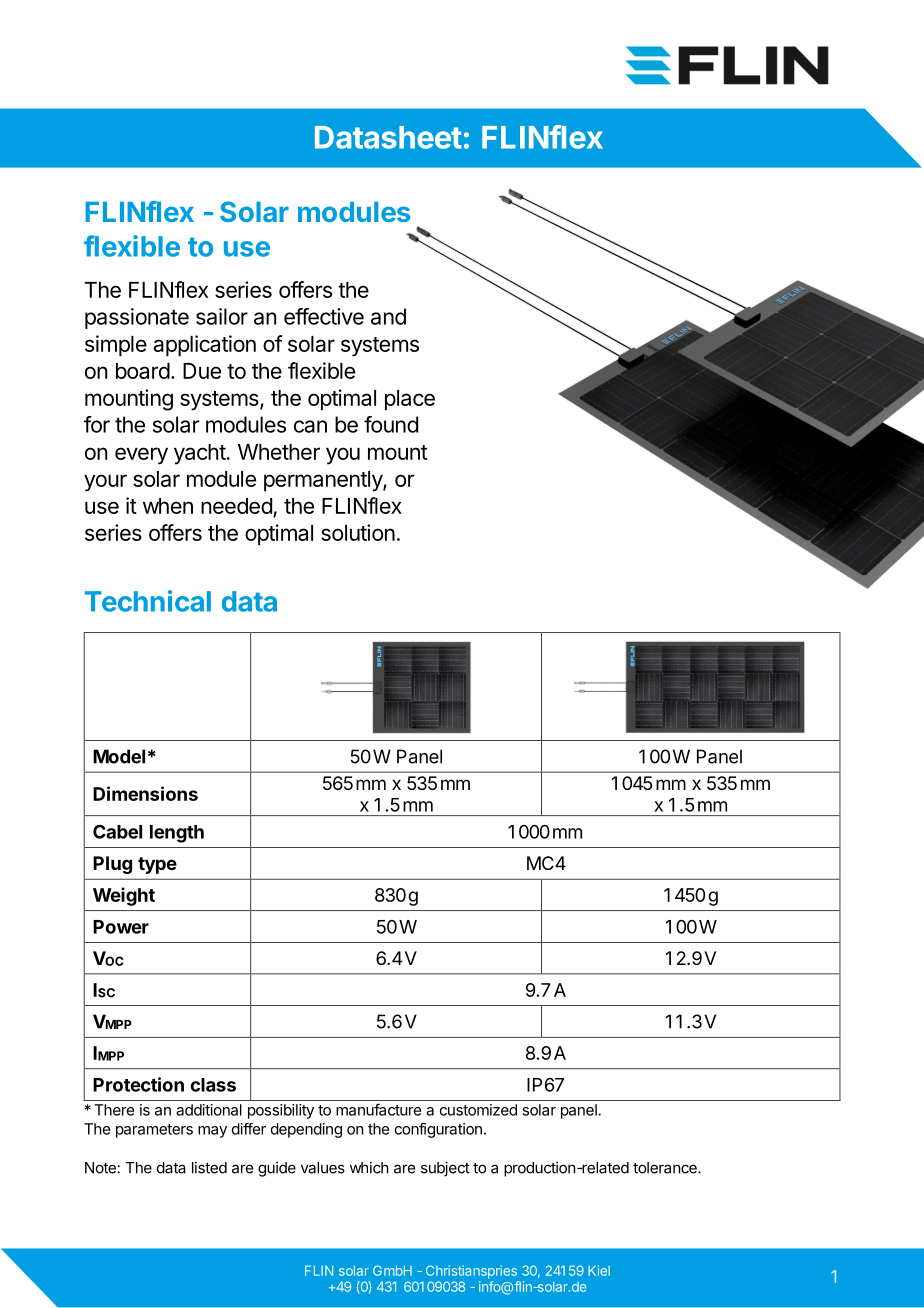 This image has height=1308, width=924. I want to click on Dimensions, so click(145, 793).
